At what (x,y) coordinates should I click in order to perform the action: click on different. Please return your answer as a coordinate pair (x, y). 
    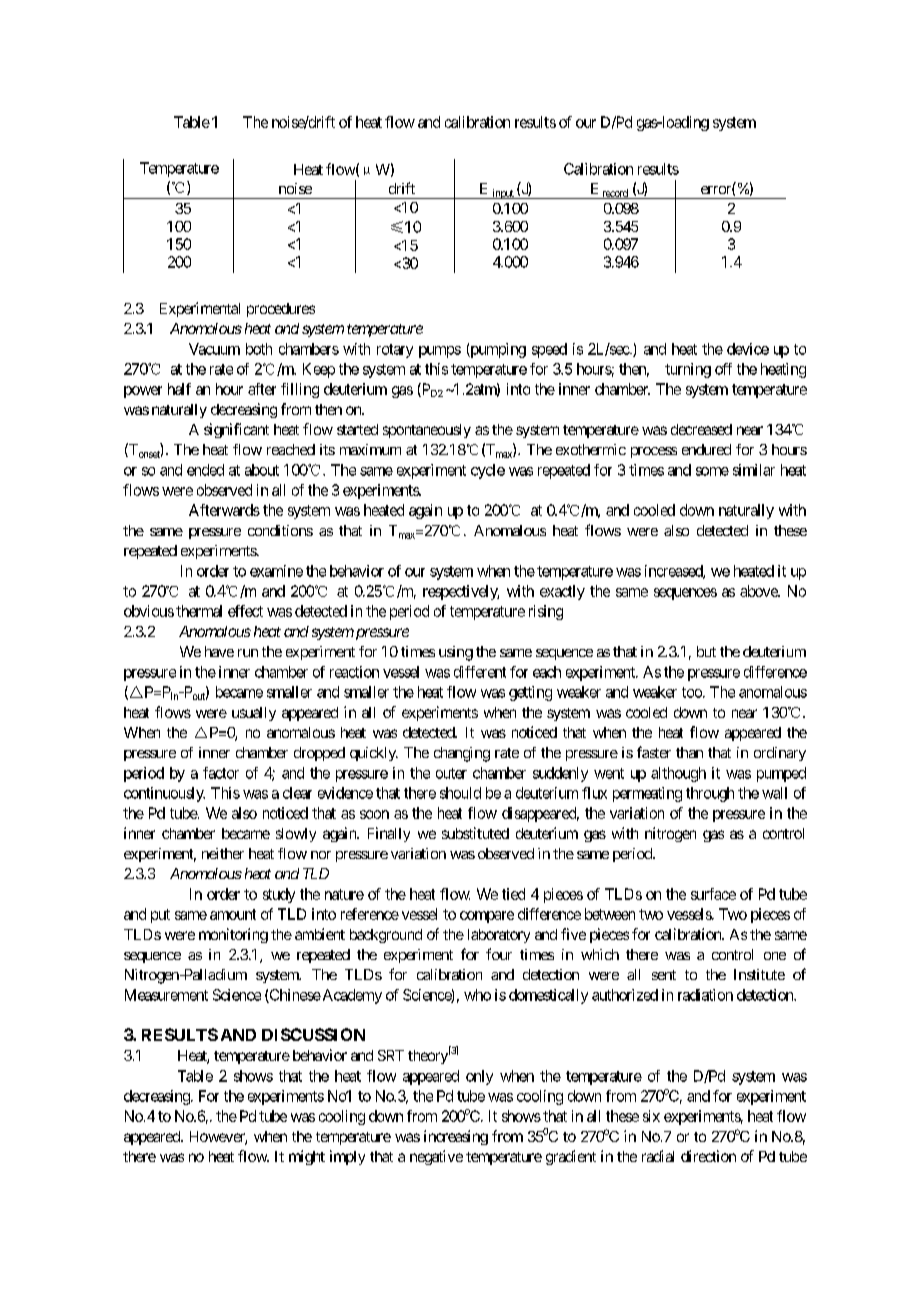
    Looking at the image, I should click on (480, 672).
